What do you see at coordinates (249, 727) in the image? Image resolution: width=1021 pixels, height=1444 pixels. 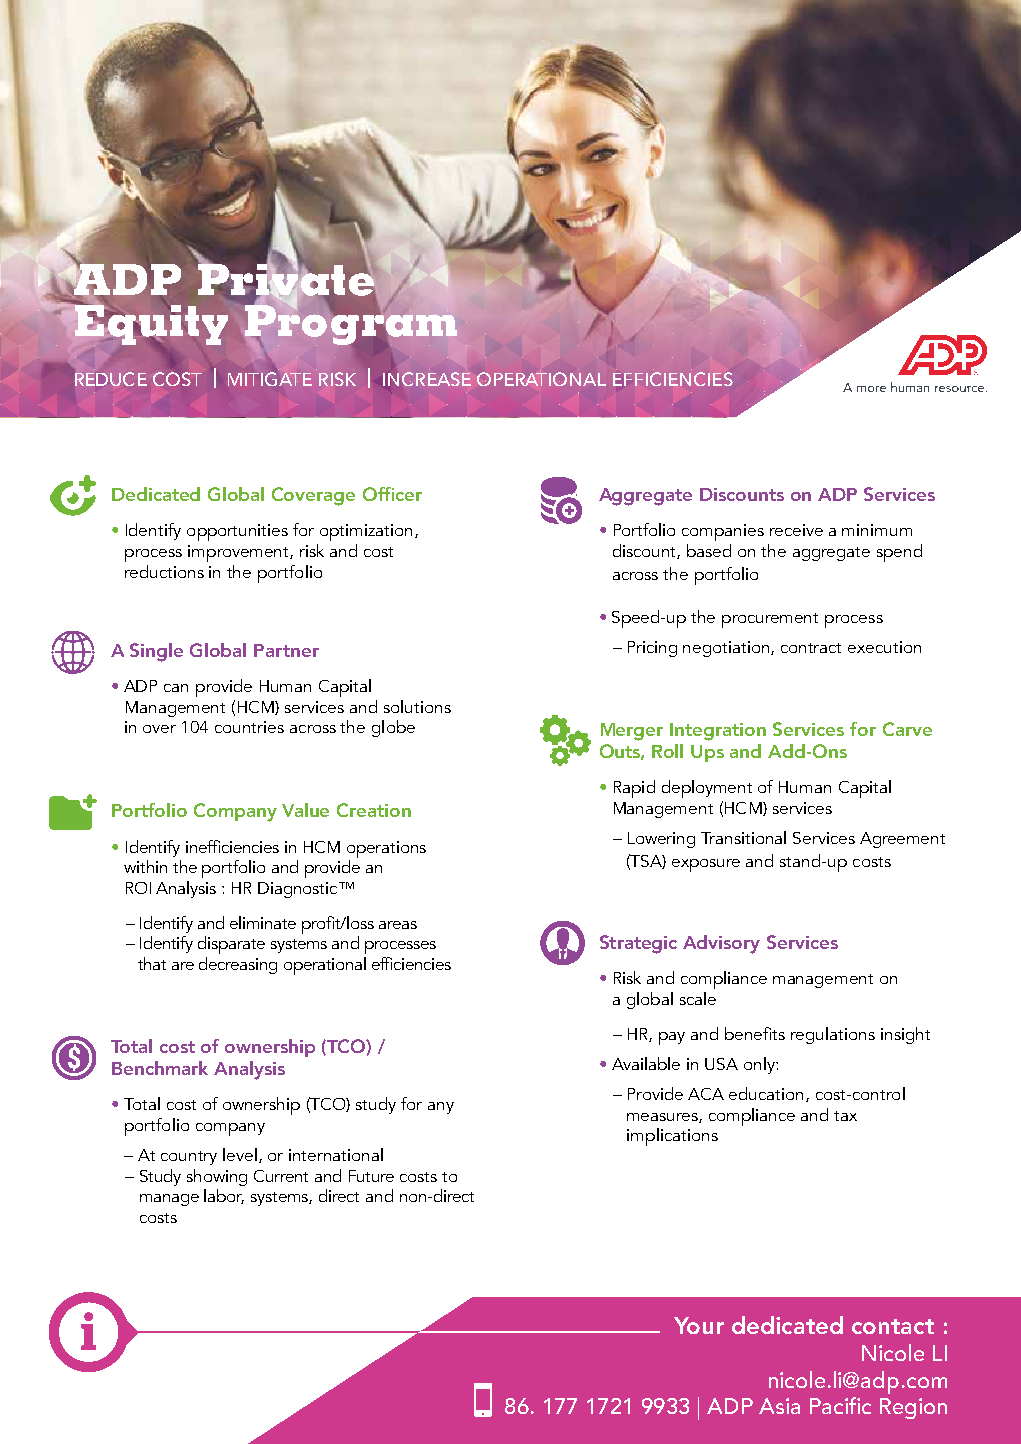 I see `countries` at bounding box center [249, 727].
